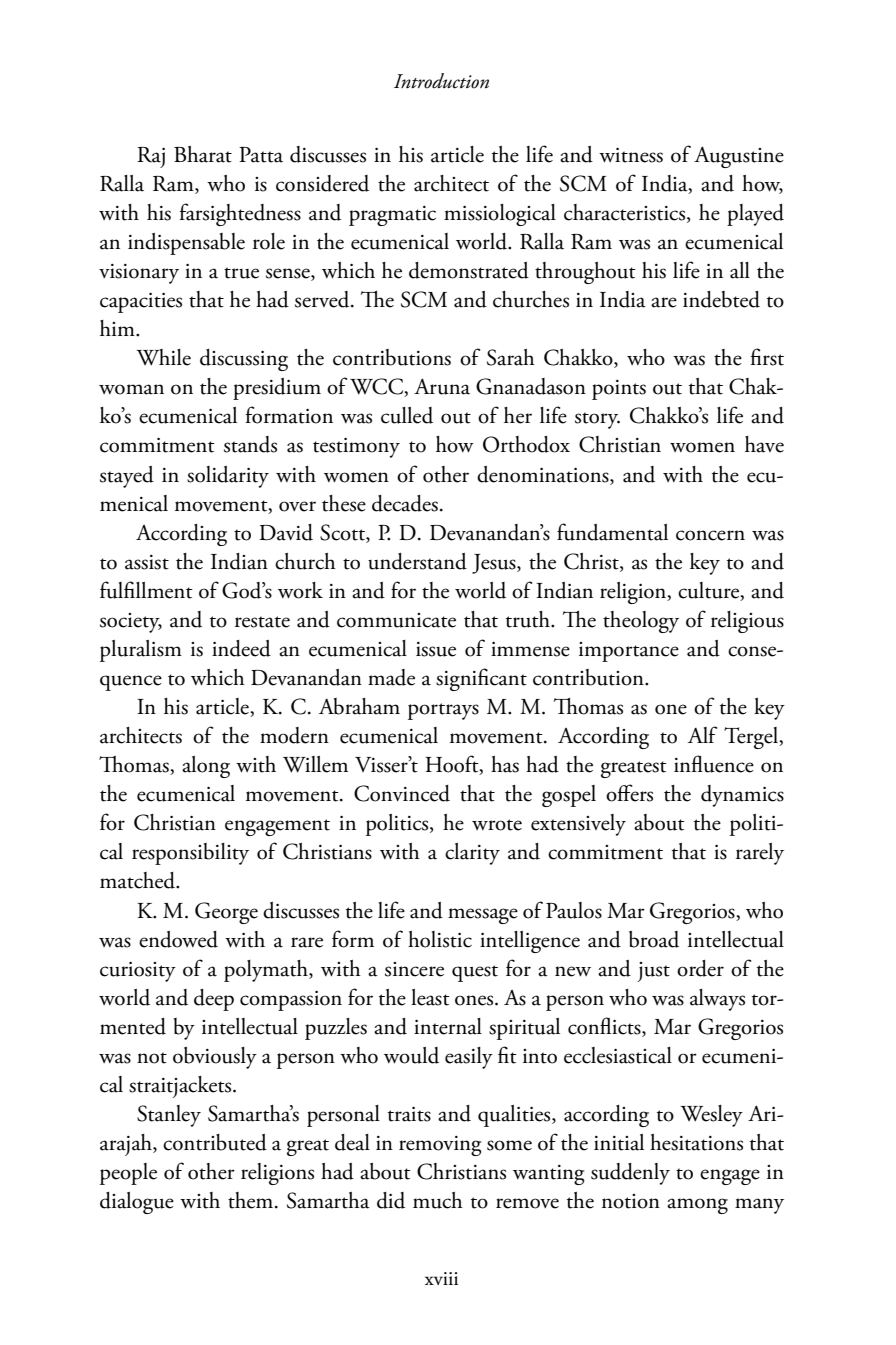 Image resolution: width=896 pixels, height=1345 pixels. What do you see at coordinates (702, 734) in the page?
I see `Alf` at bounding box center [702, 734].
